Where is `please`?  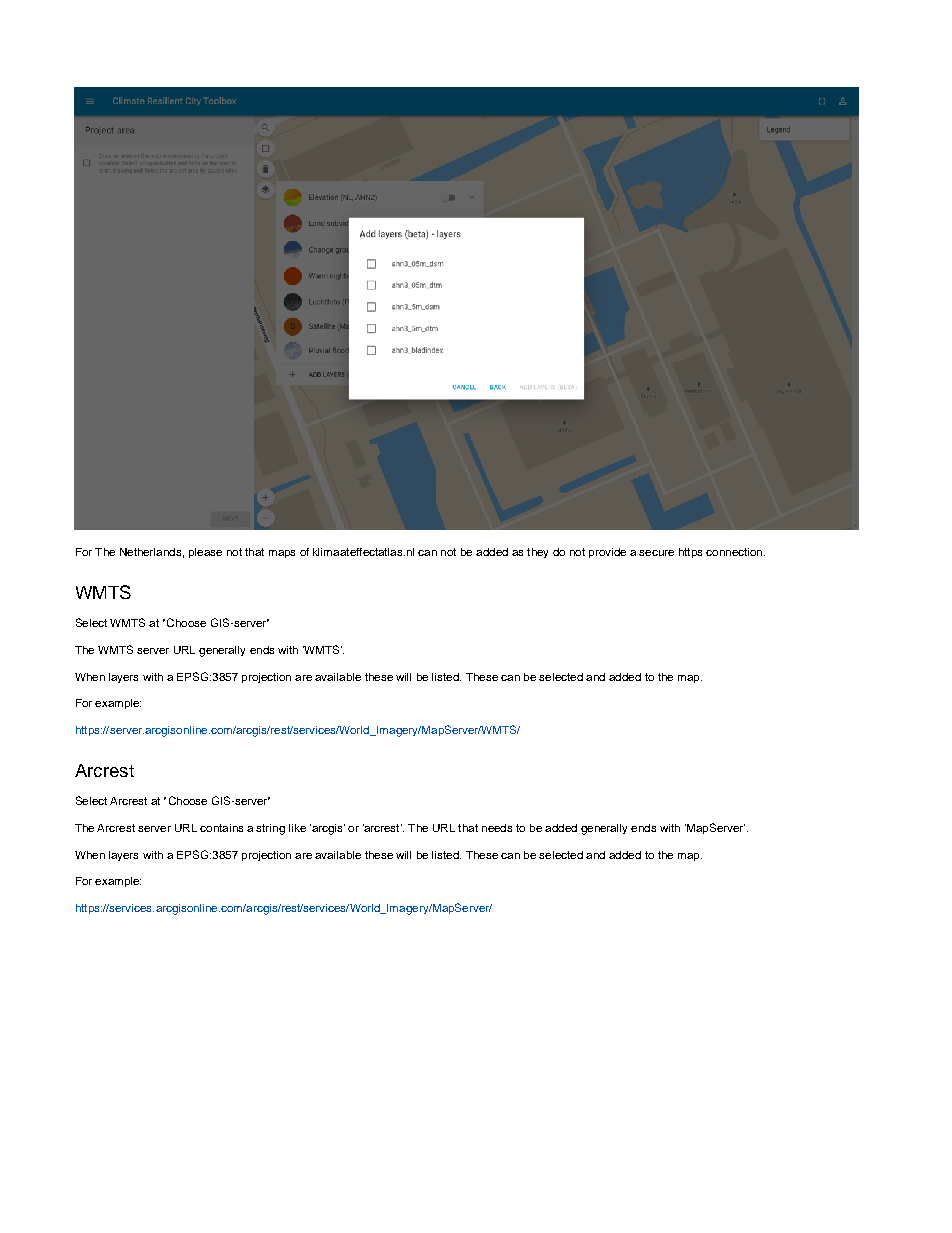 please is located at coordinates (205, 553).
